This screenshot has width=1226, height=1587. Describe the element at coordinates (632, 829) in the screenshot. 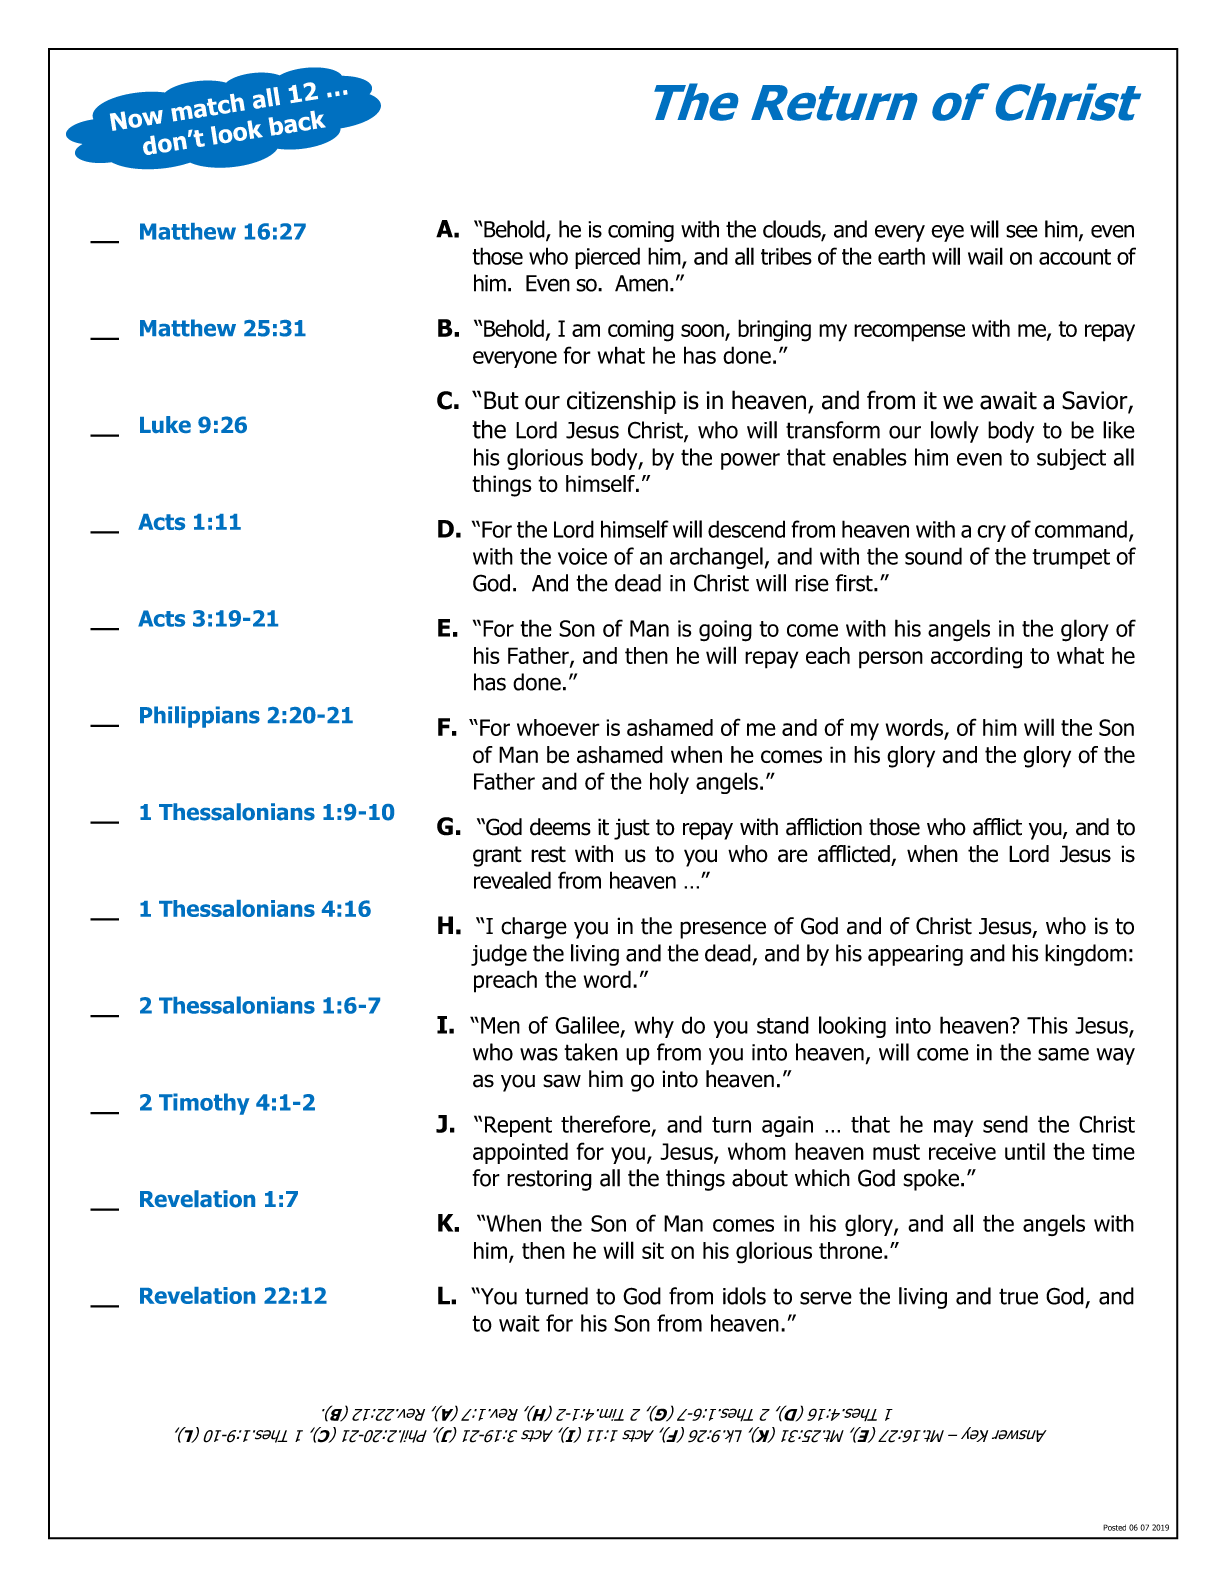

I see `just` at that location.
